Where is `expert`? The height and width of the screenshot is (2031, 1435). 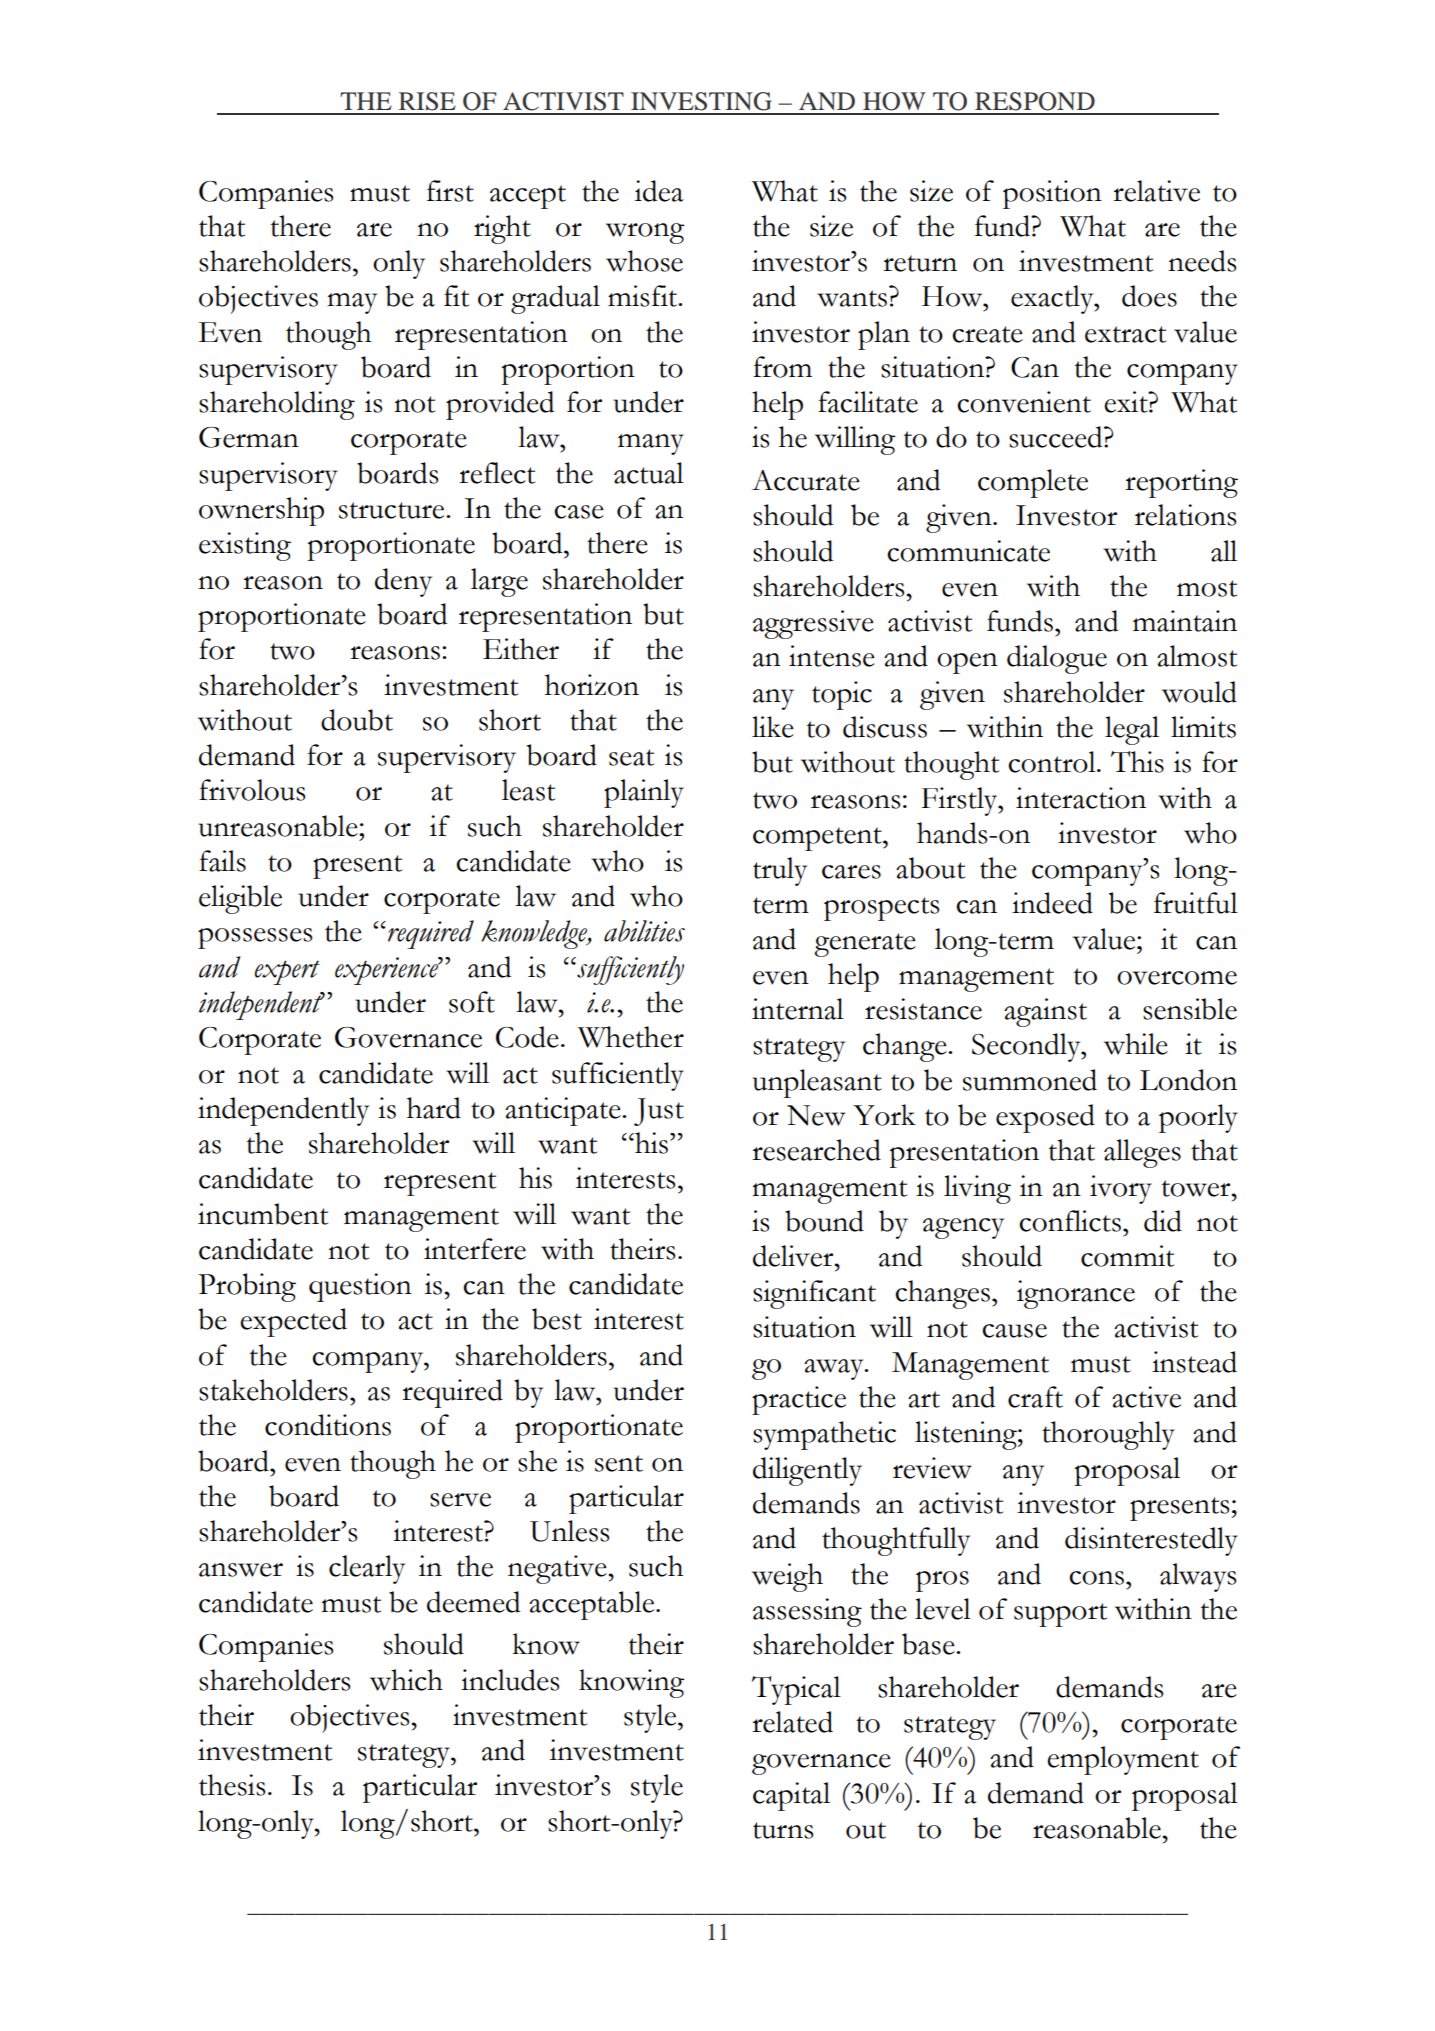 expert is located at coordinates (287, 973).
